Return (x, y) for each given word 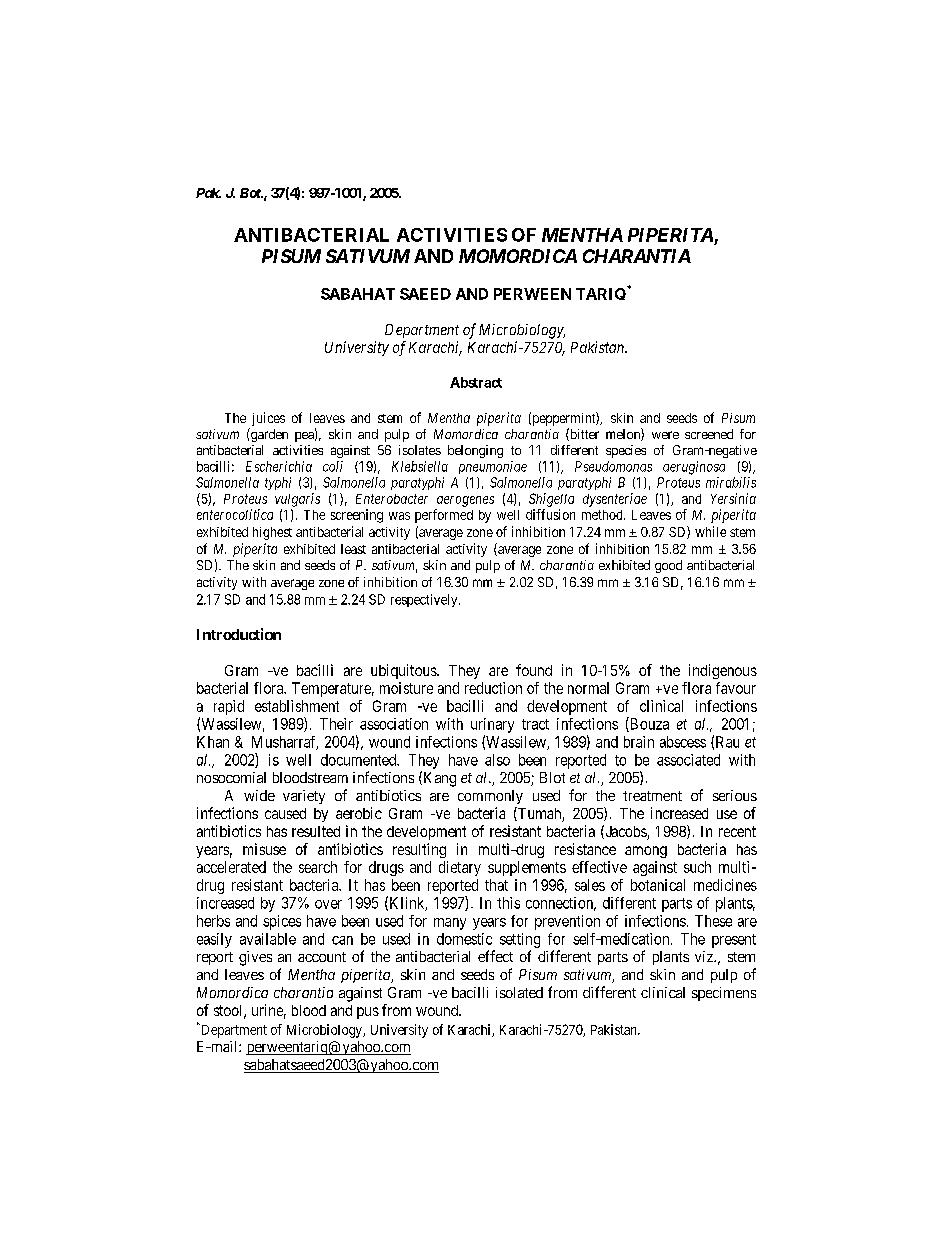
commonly (490, 797)
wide (259, 795)
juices (267, 420)
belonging (475, 451)
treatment (652, 796)
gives (255, 958)
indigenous (723, 671)
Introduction (239, 634)
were (665, 435)
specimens (724, 994)
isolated (519, 992)
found (534, 670)
